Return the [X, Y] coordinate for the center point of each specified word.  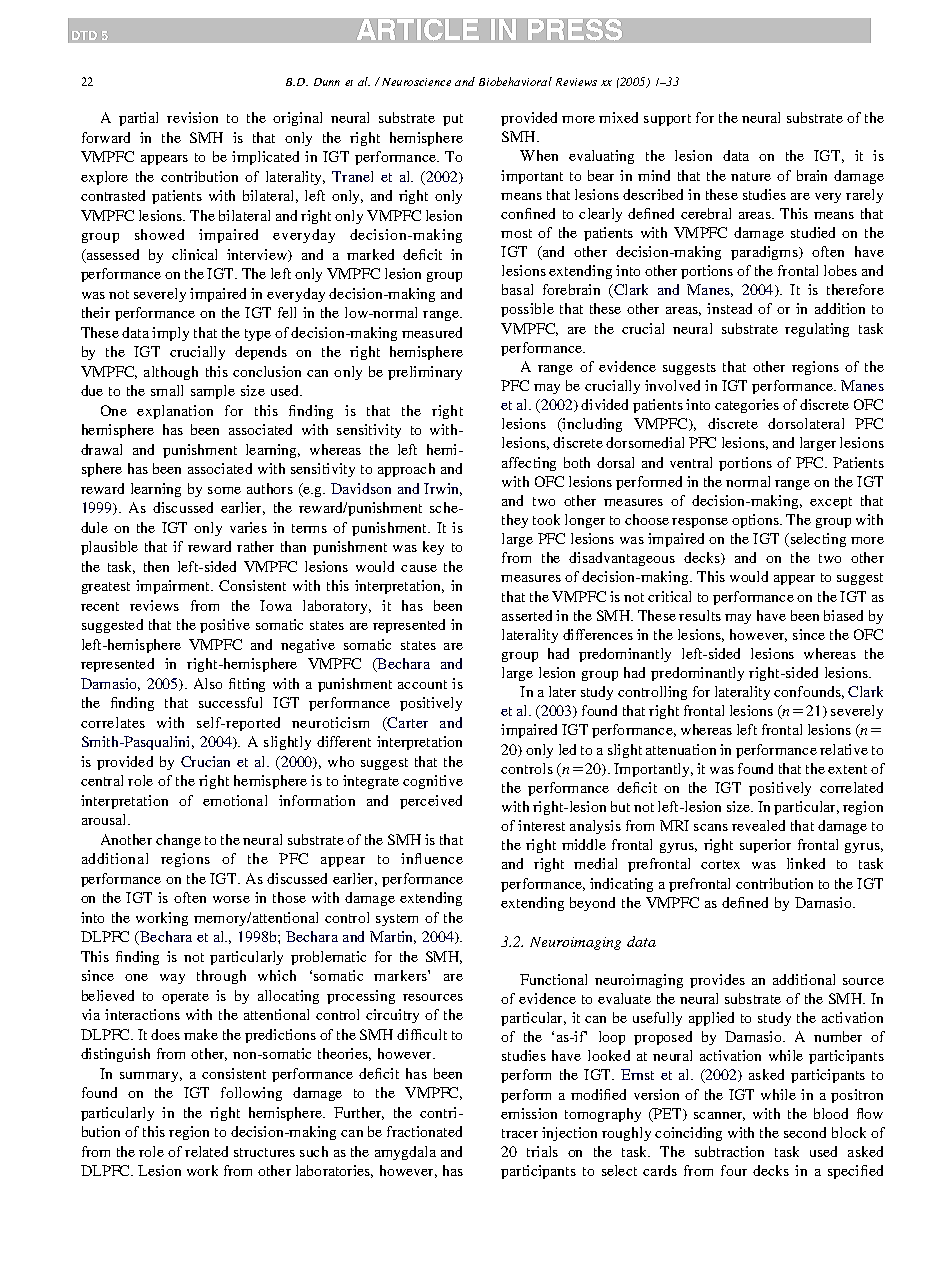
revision [192, 117]
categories [747, 406]
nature [751, 176]
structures [264, 1152]
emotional [235, 800]
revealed [758, 825]
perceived [431, 802]
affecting [529, 464]
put [453, 120]
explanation [175, 412]
